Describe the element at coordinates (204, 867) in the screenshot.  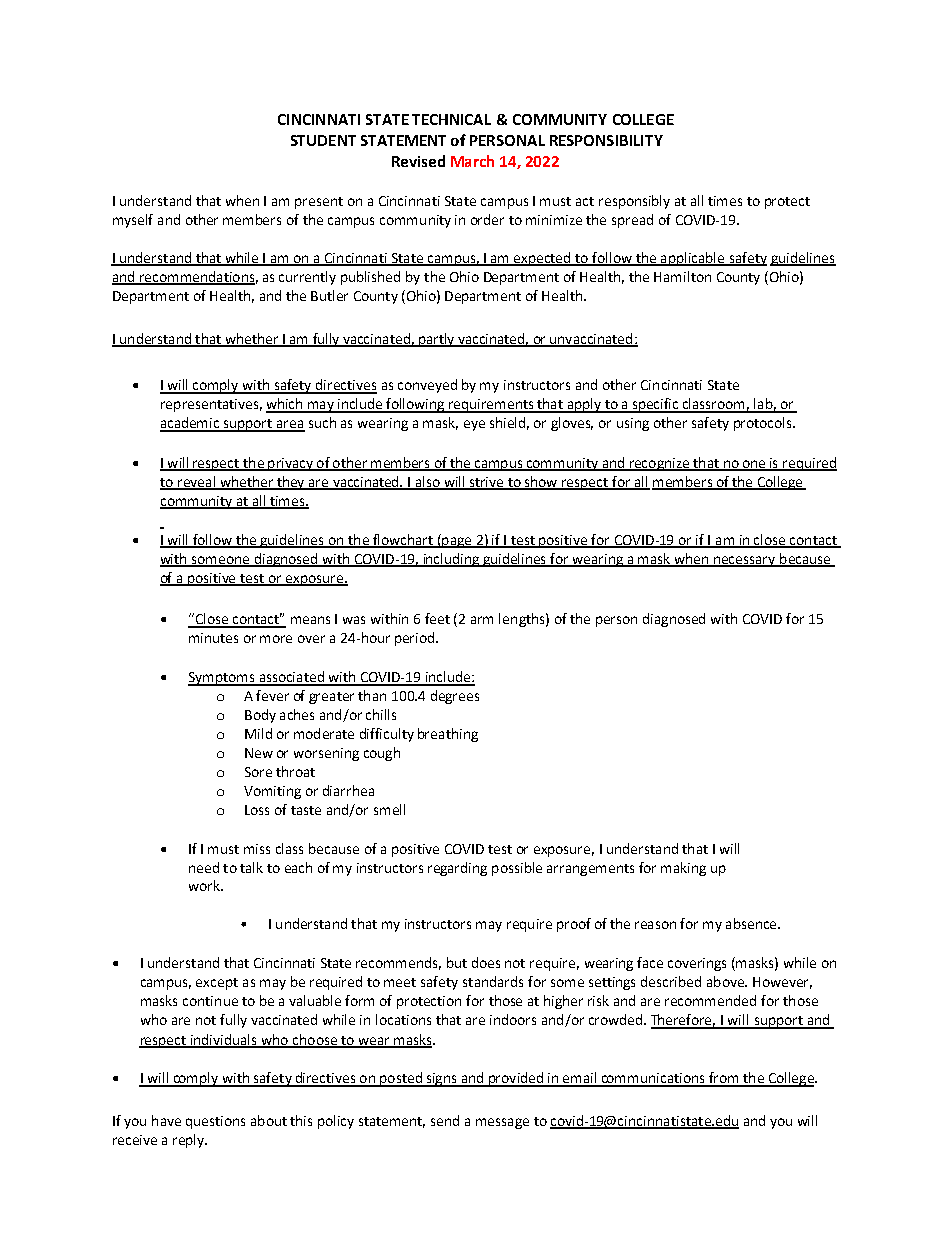
I see `need` at that location.
